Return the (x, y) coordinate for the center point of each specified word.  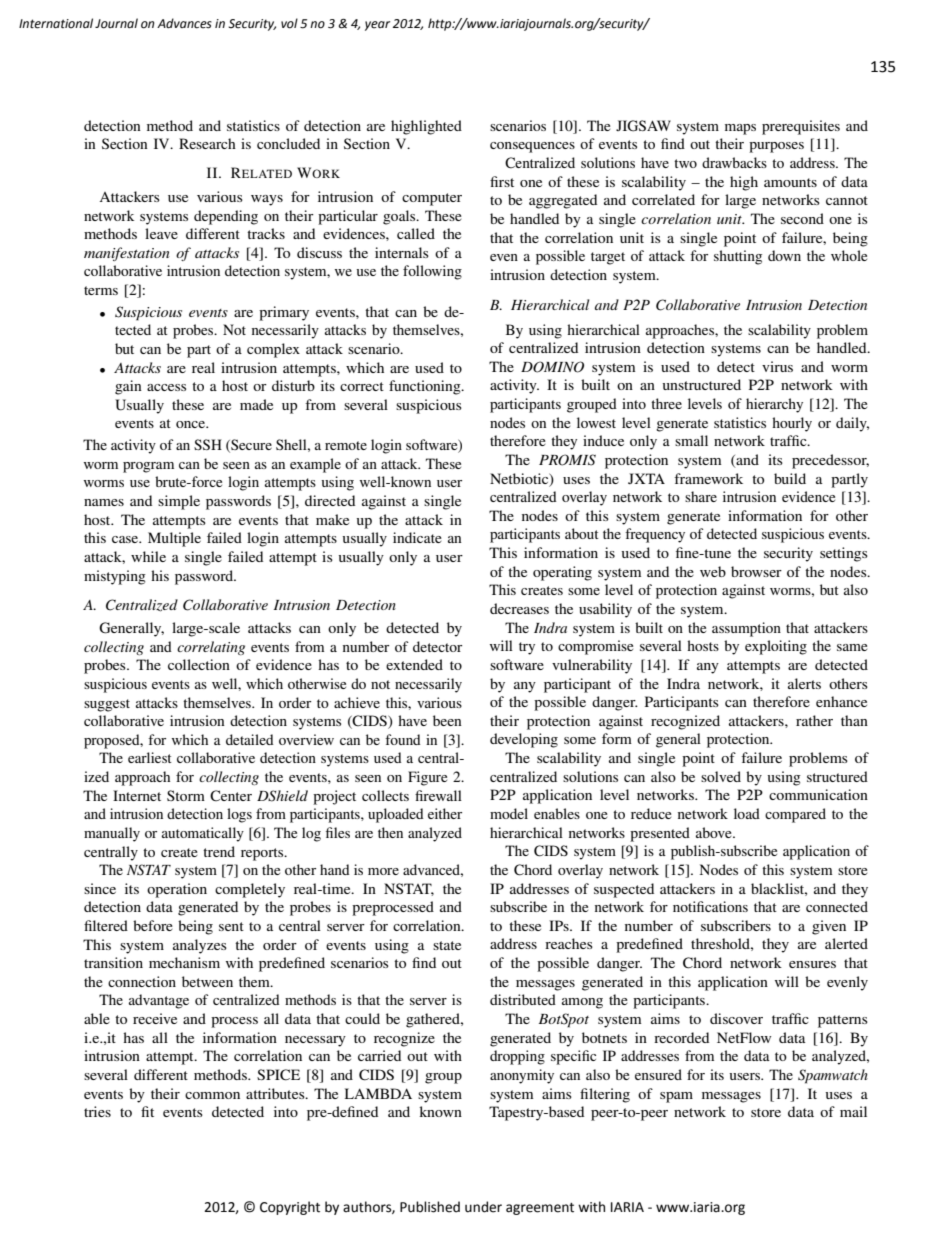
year (377, 26)
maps (740, 129)
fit (147, 1111)
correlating (211, 648)
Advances (184, 23)
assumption (746, 629)
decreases (519, 608)
